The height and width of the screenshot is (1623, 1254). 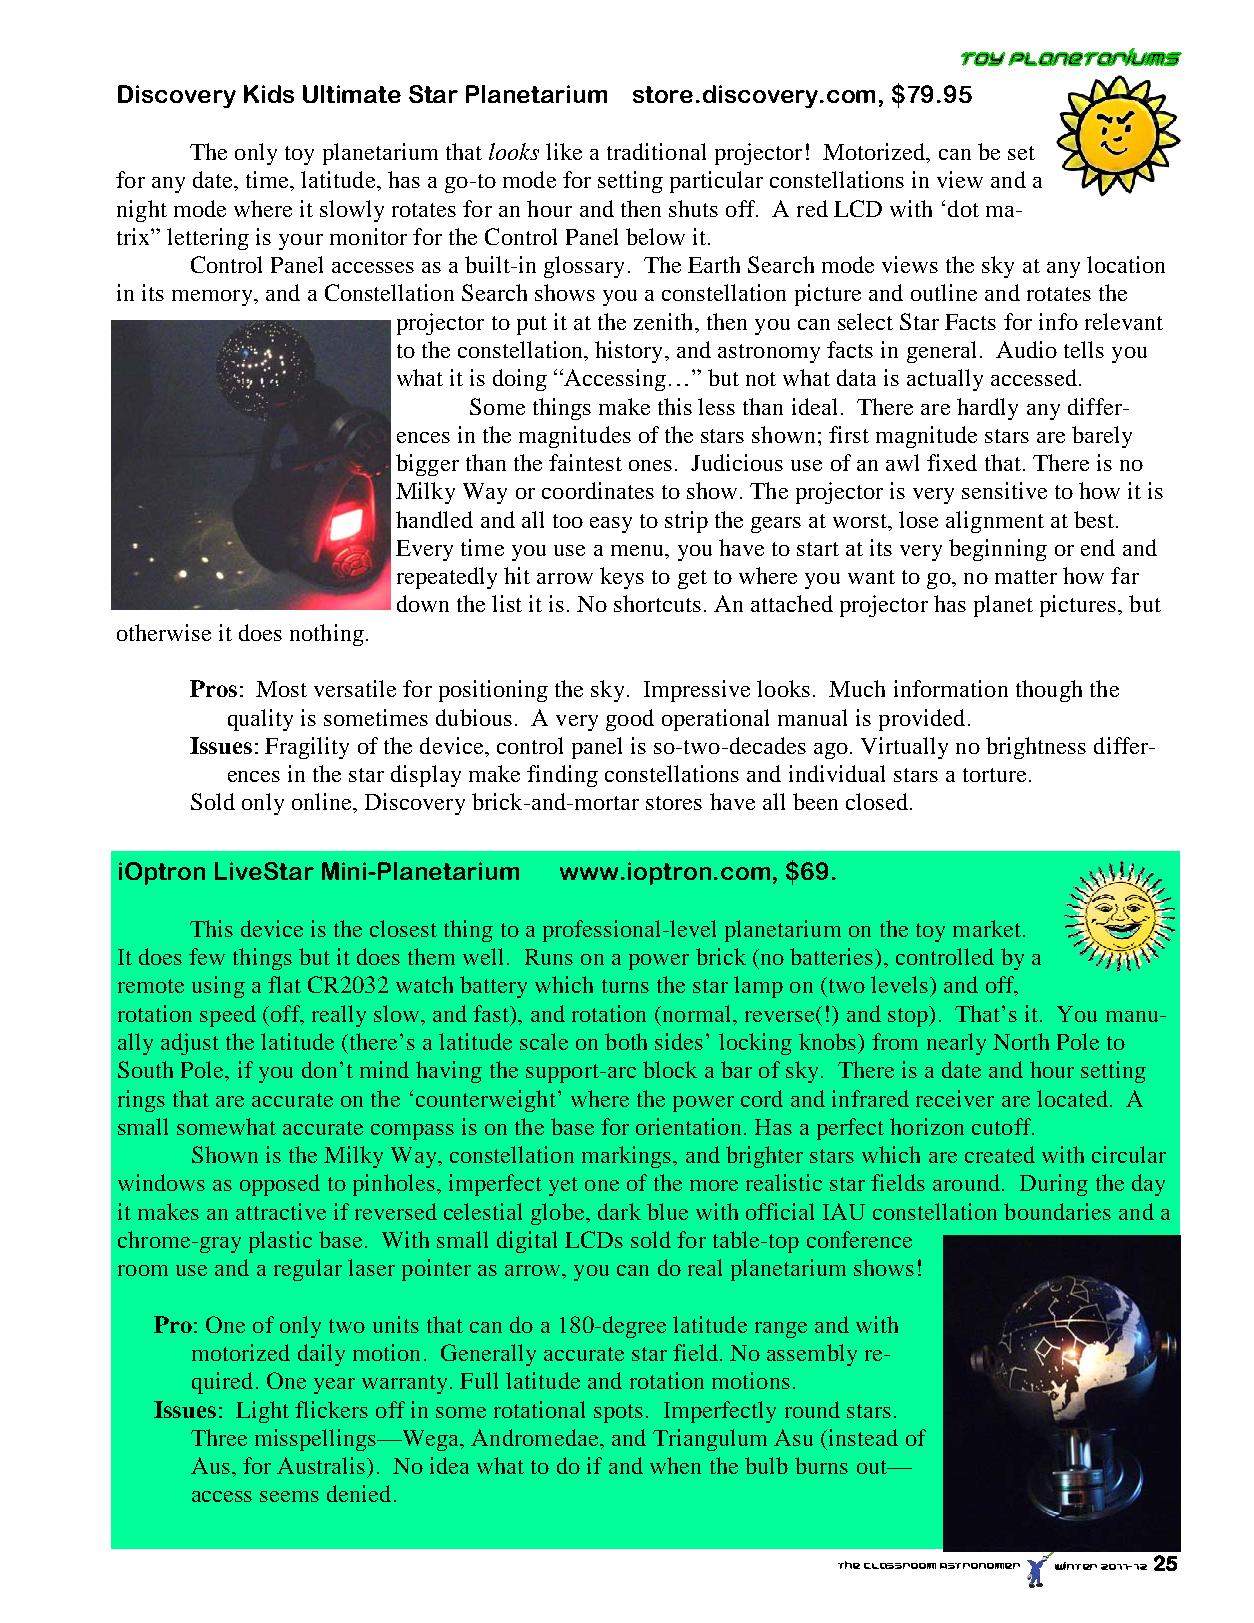 I want to click on bigger, so click(x=427, y=465).
